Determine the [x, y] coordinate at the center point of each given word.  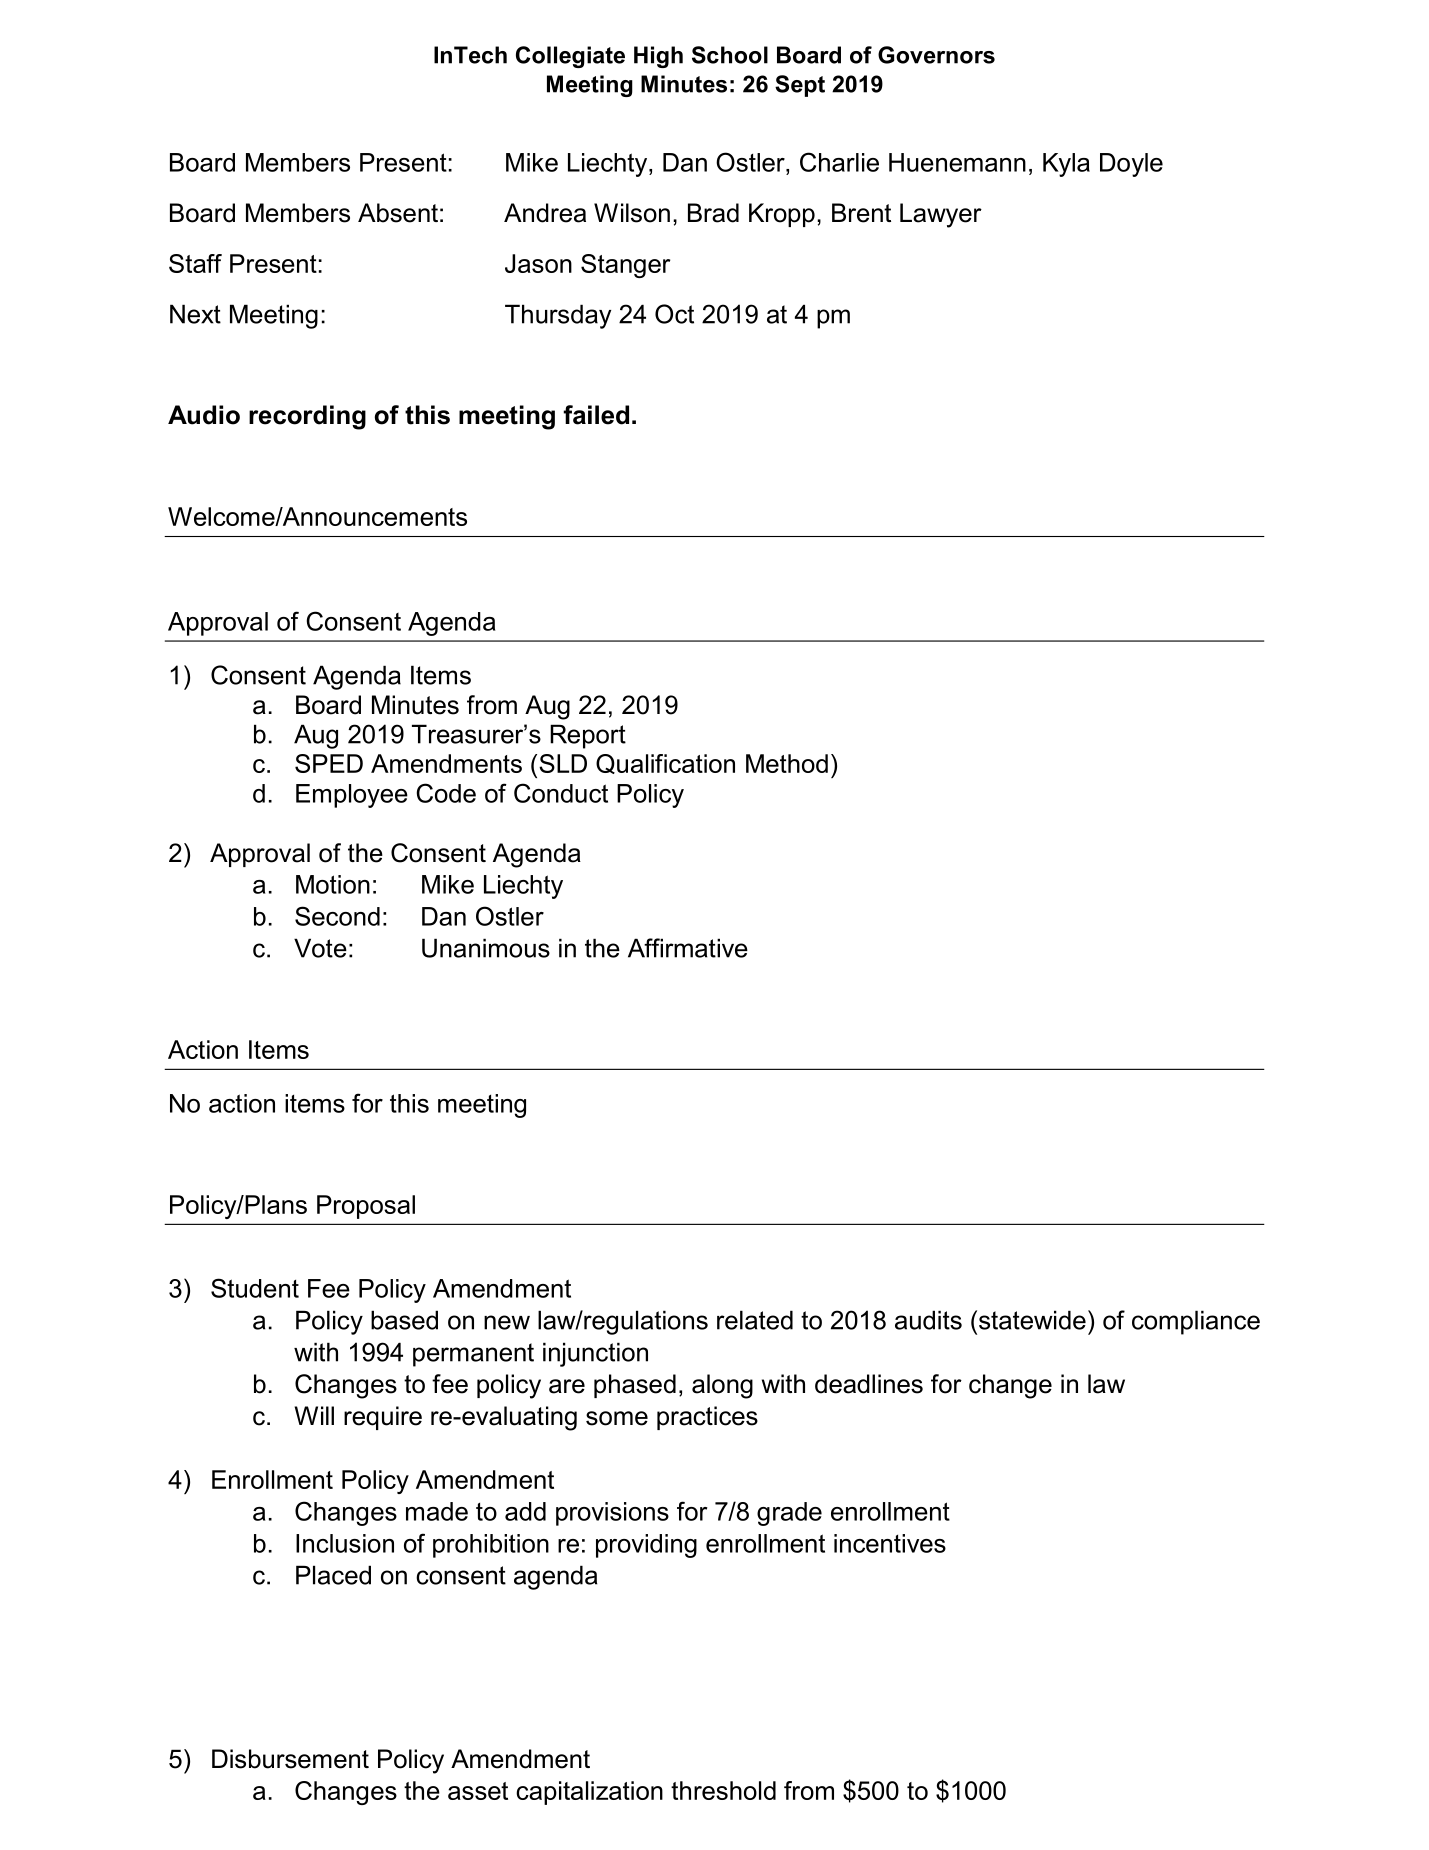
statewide [1032, 1320]
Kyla [1066, 165]
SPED [329, 763]
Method [787, 763]
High [658, 57]
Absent [398, 213]
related [755, 1320]
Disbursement [290, 1759]
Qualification [665, 764]
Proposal [366, 1207]
